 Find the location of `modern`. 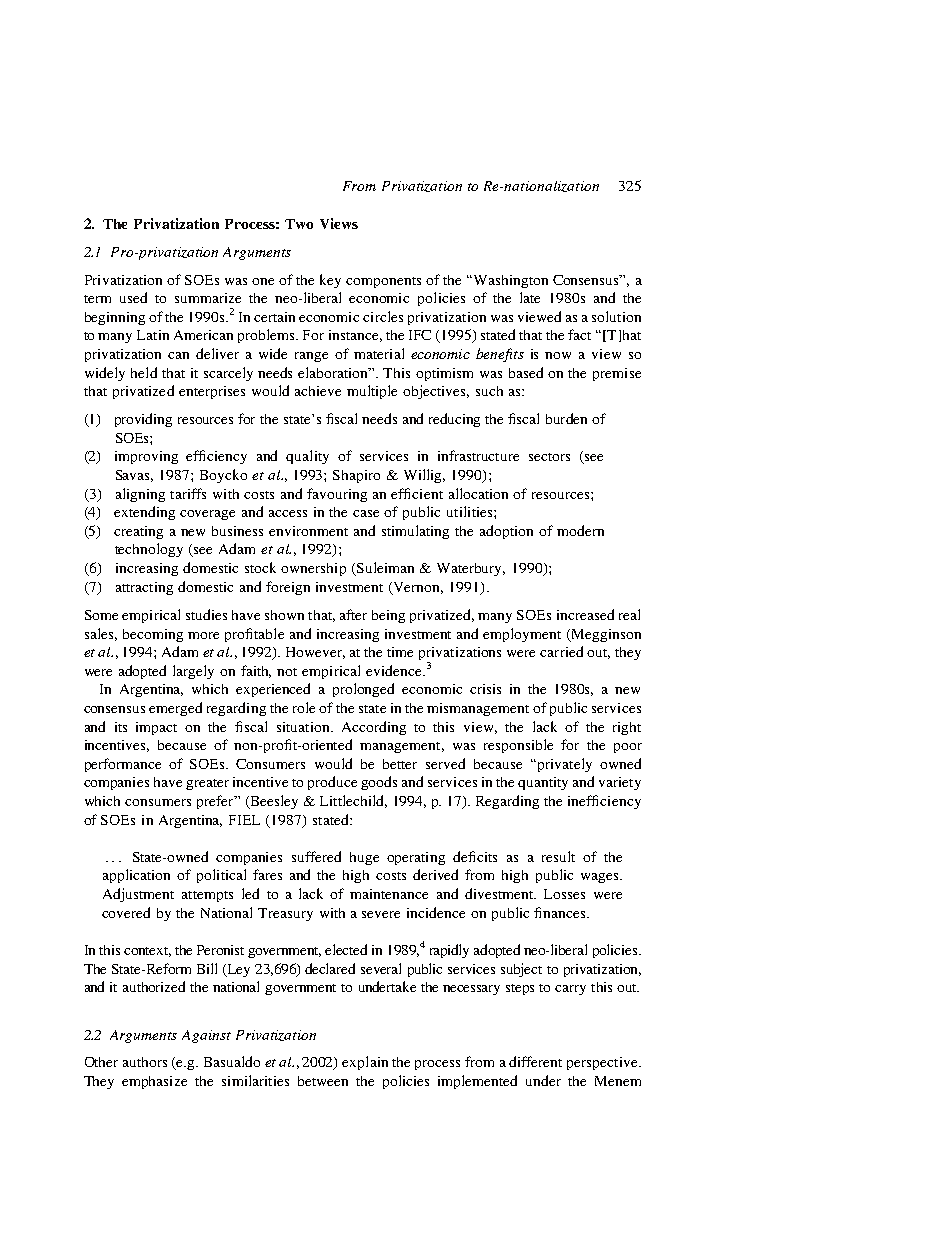

modern is located at coordinates (580, 530).
